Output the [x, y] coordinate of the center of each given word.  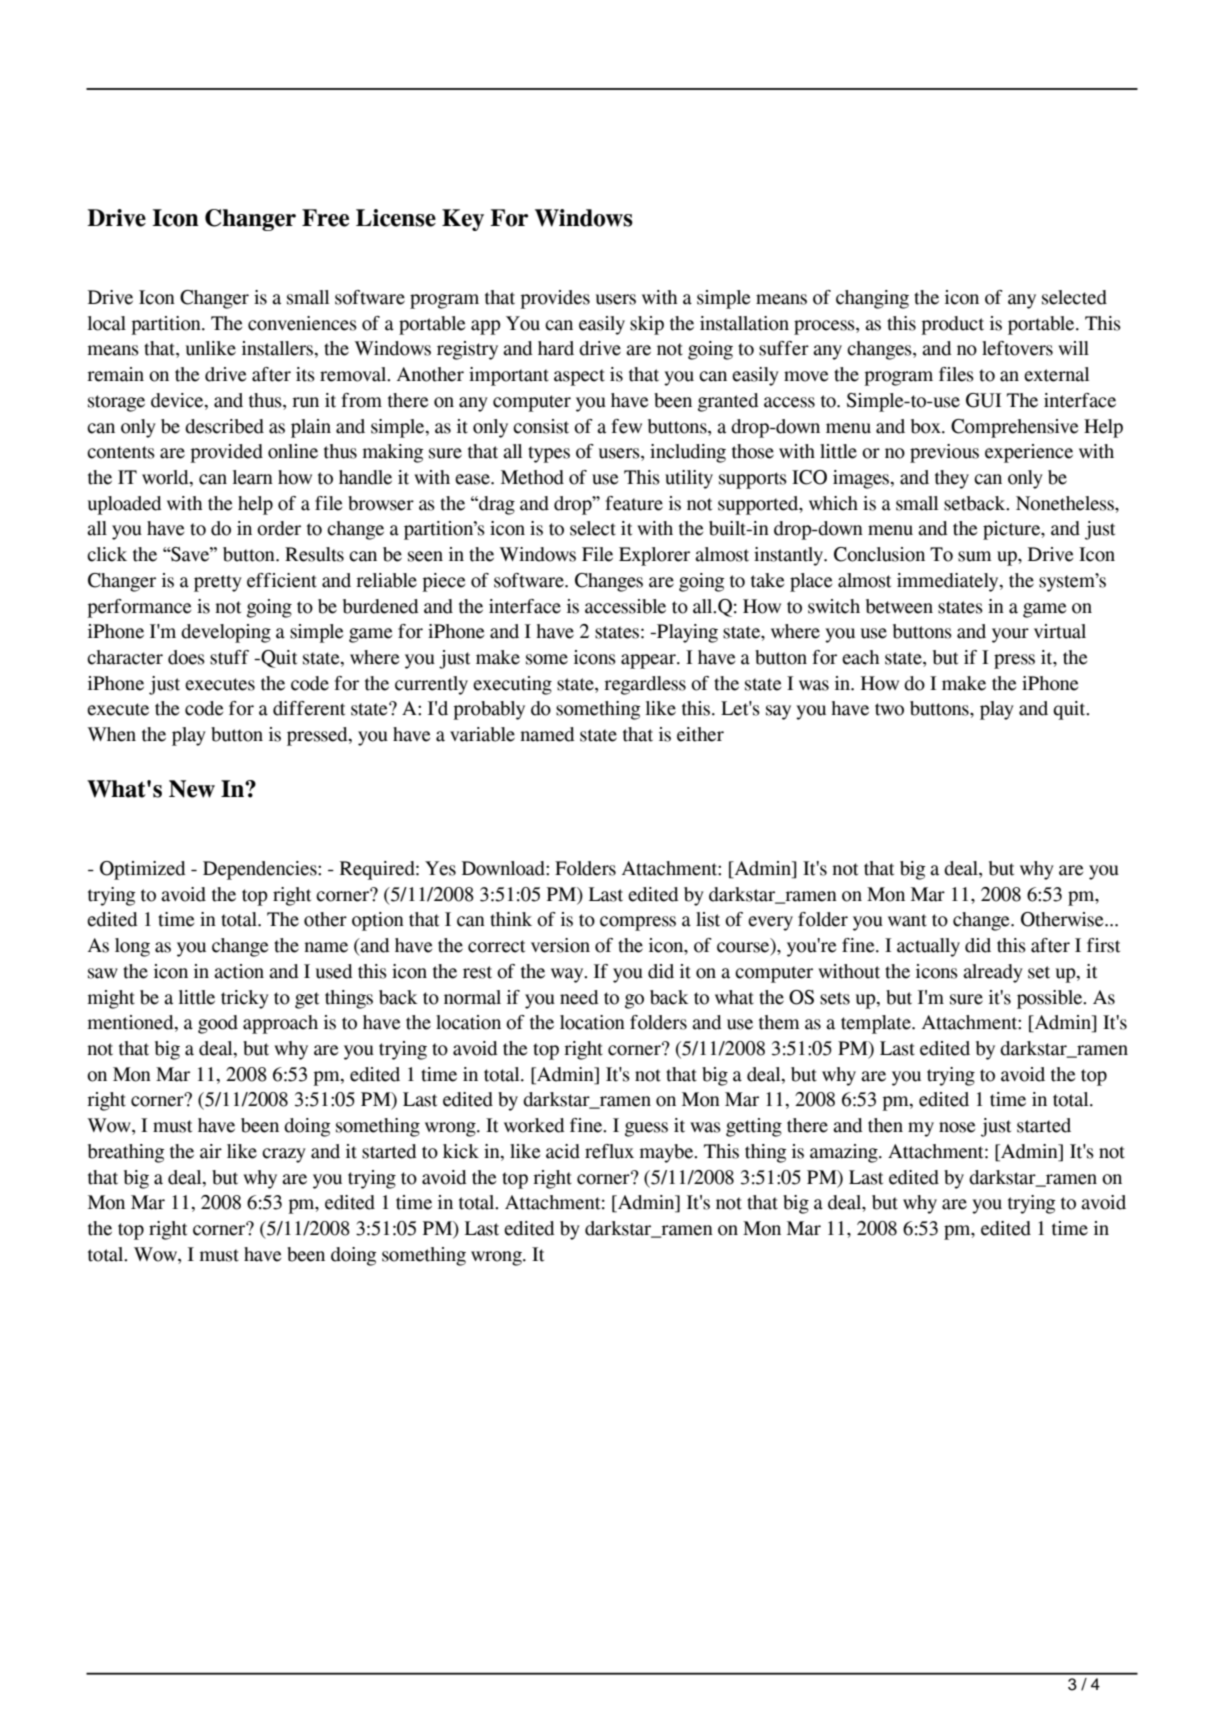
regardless [645, 685]
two [889, 709]
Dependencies [261, 870]
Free [325, 218]
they [952, 479]
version [560, 945]
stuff [229, 657]
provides [555, 299]
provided [226, 453]
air [211, 1151]
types [549, 454]
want [907, 920]
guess [646, 1129]
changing [872, 299]
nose [957, 1127]
